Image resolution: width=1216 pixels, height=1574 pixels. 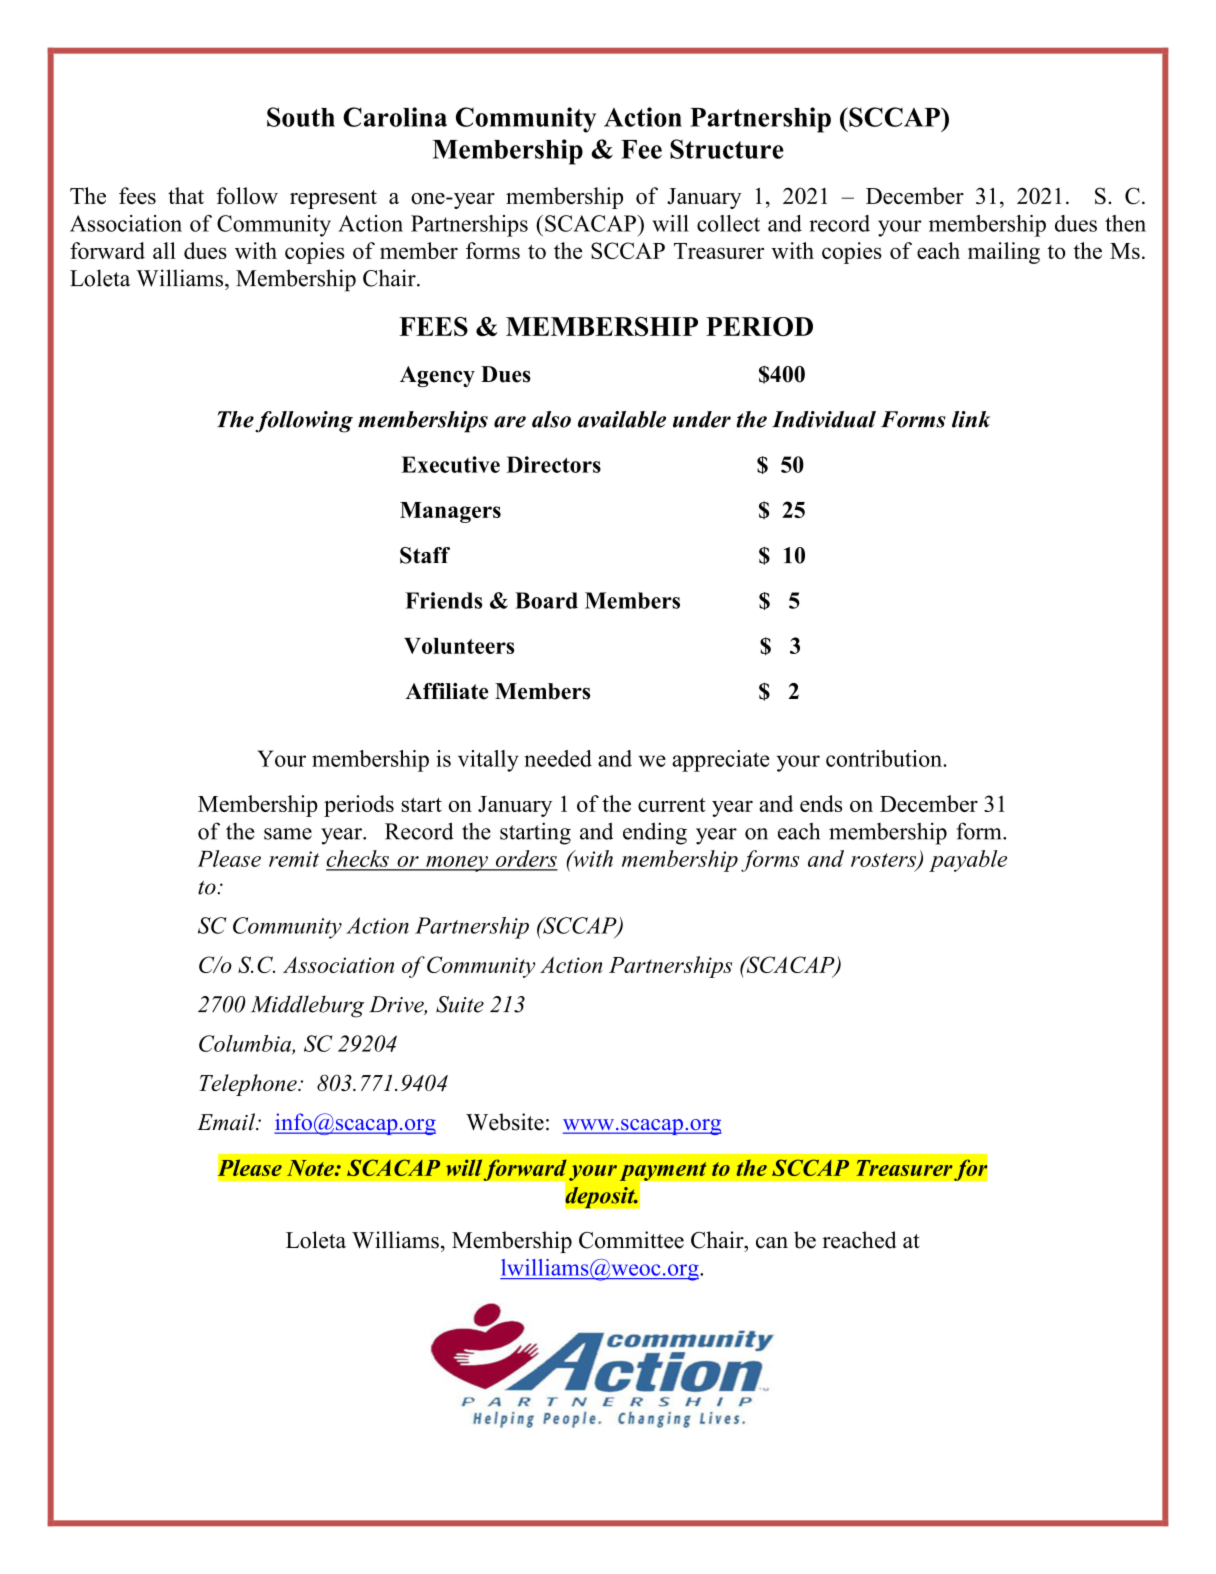 What do you see at coordinates (227, 1122) in the page?
I see `Email` at bounding box center [227, 1122].
